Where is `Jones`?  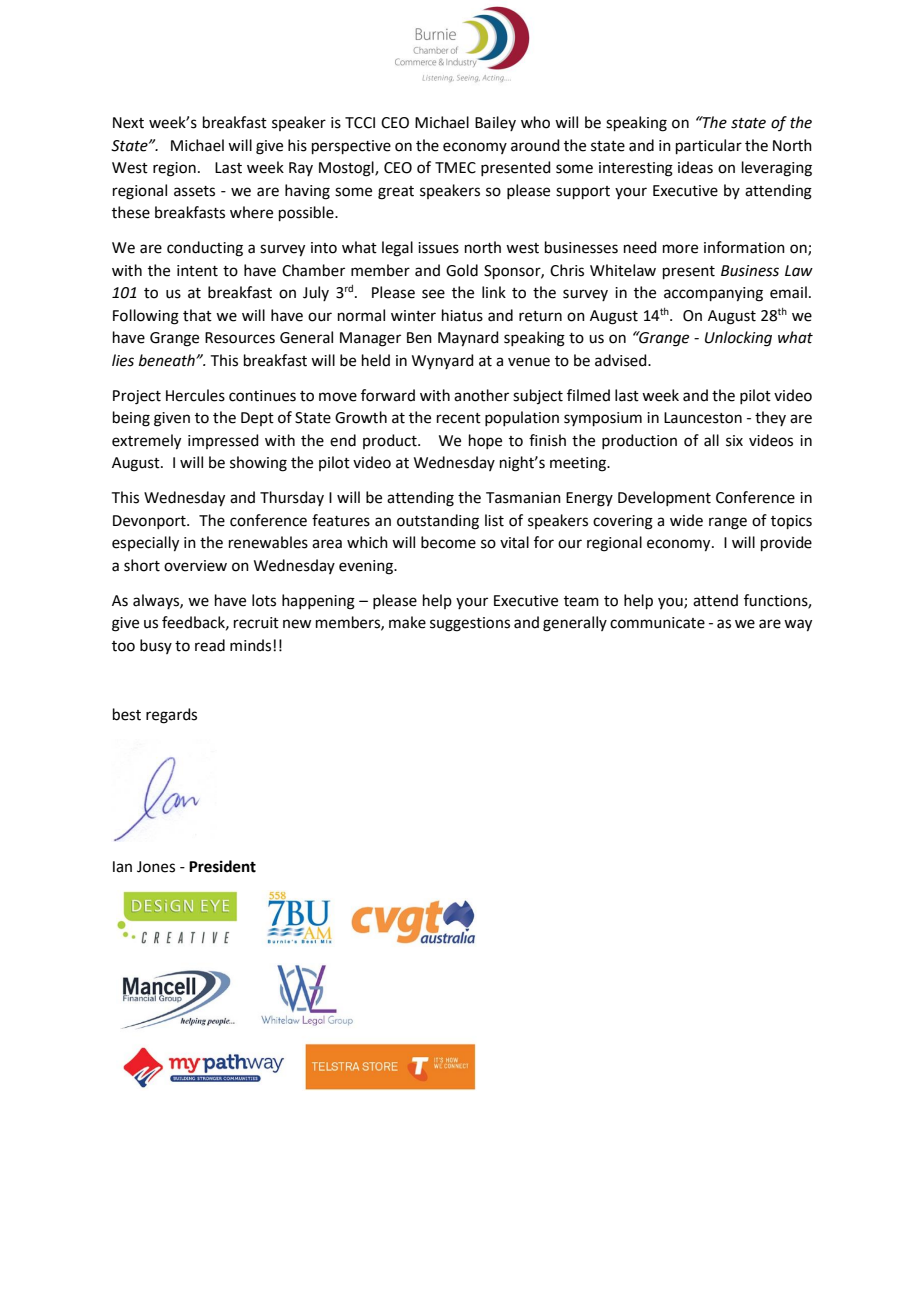 Jones is located at coordinates (156, 867).
